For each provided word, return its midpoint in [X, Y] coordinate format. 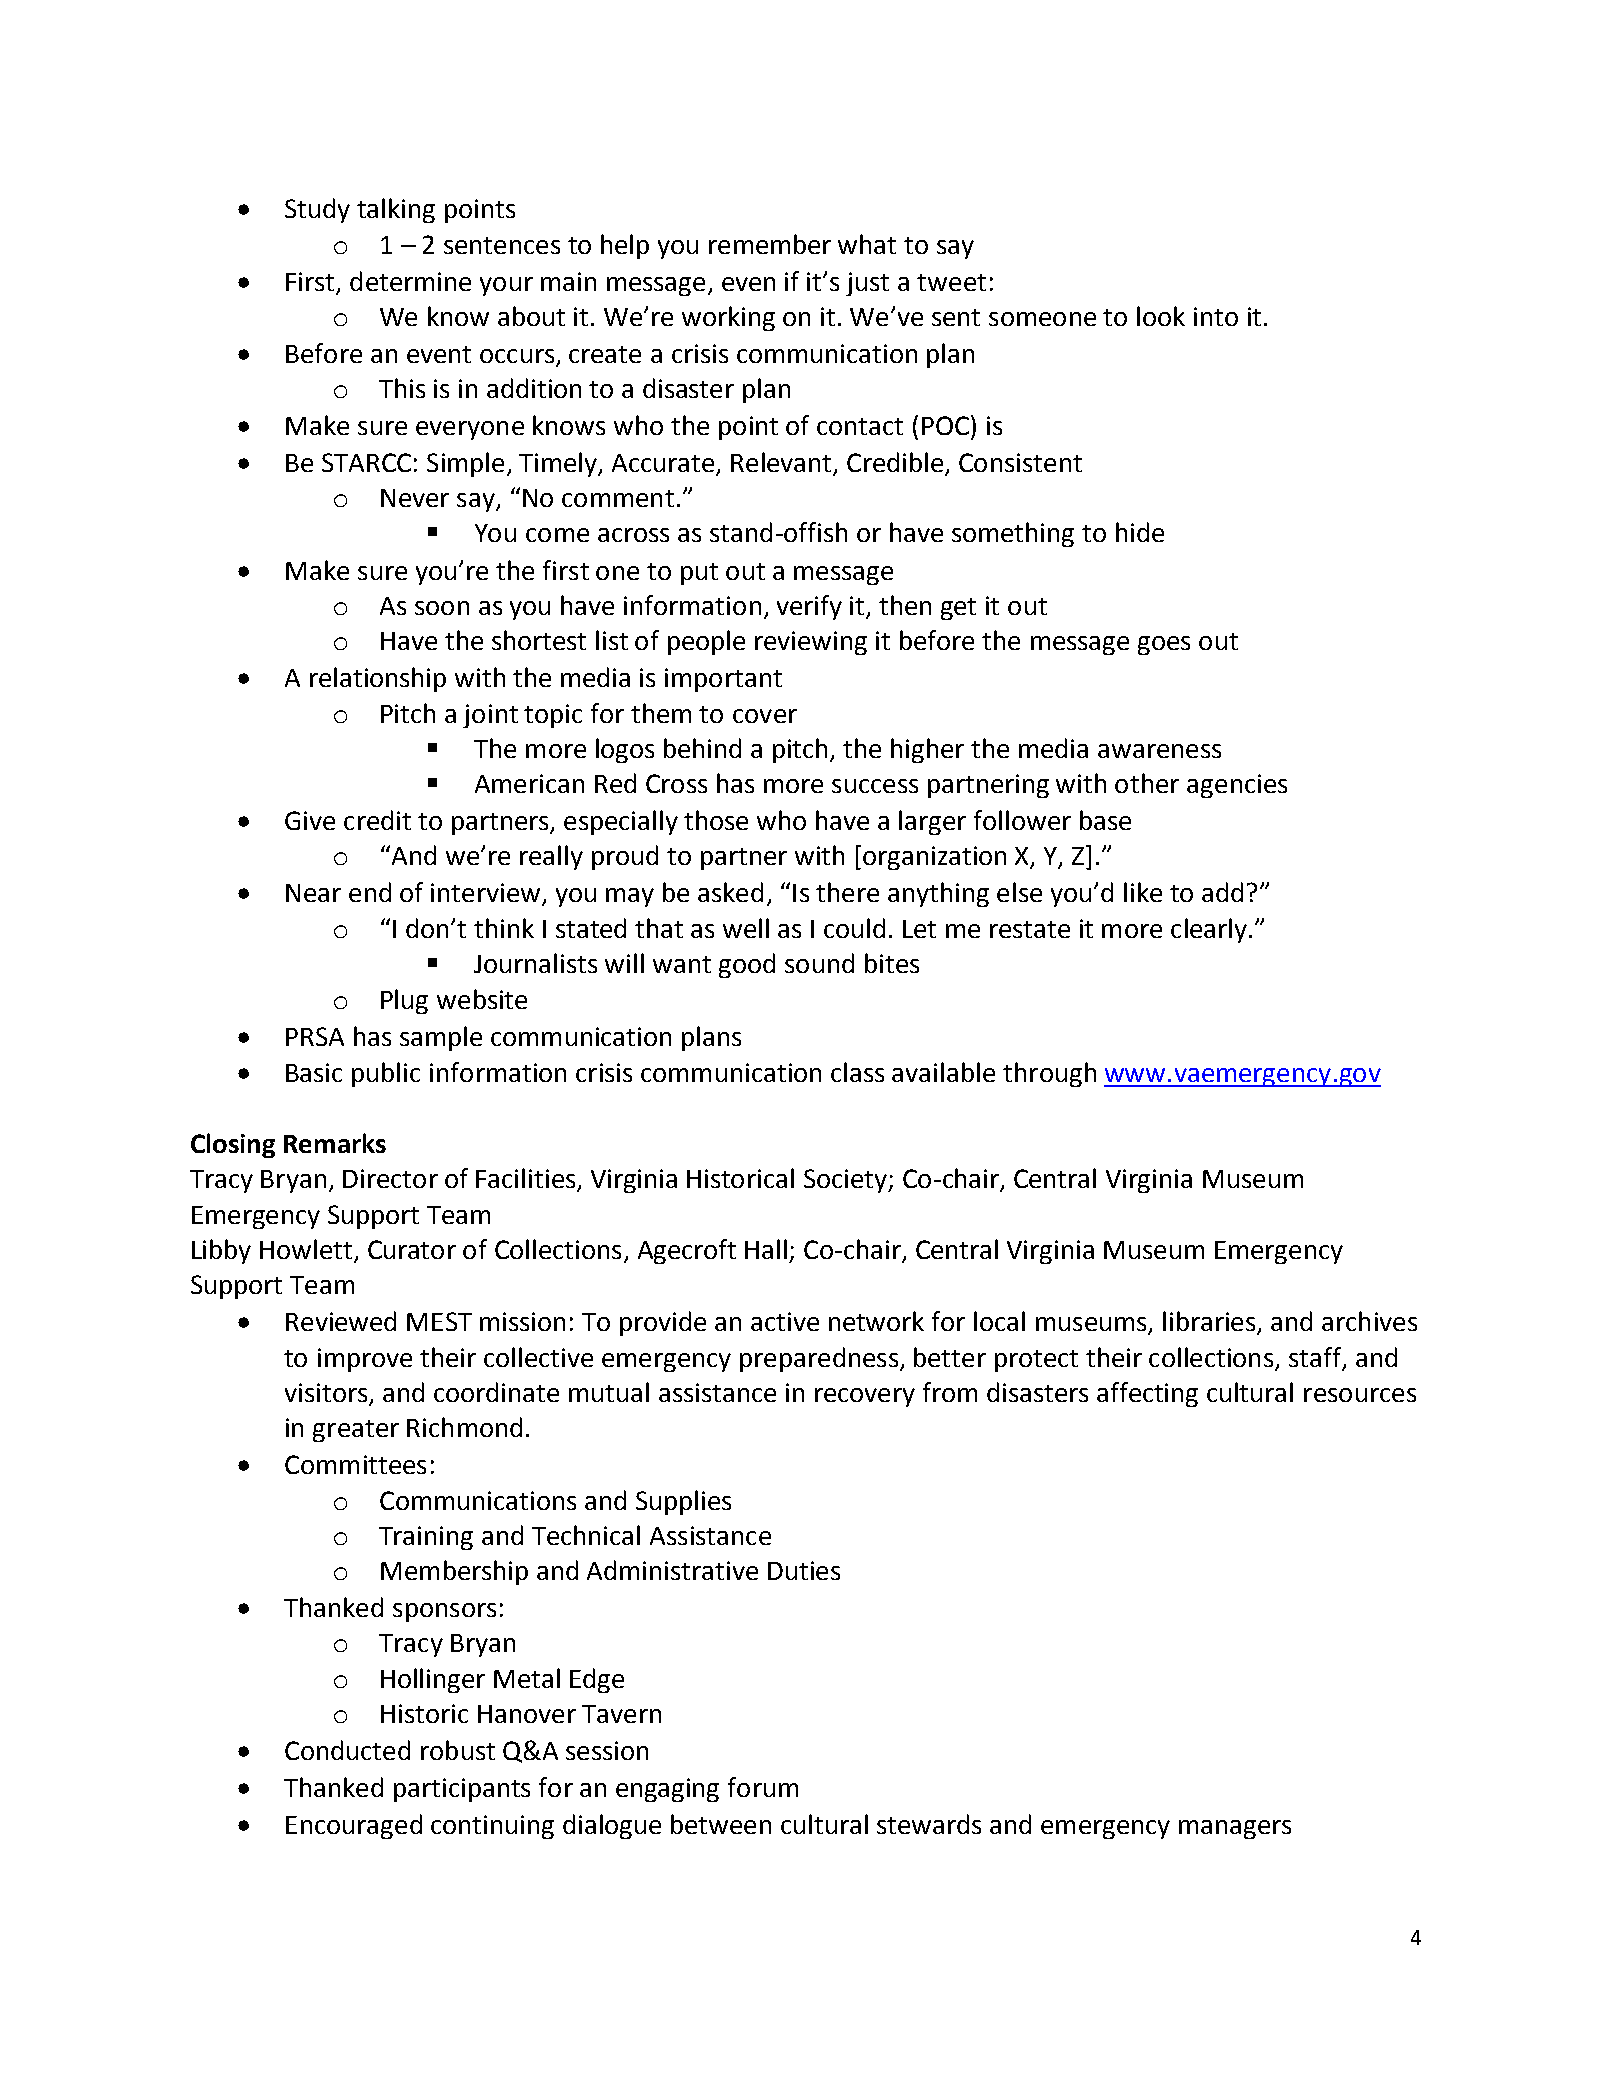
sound [819, 963]
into [1216, 316]
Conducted [347, 1750]
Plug [404, 1001]
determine [410, 281]
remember [770, 244]
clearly [1209, 930]
